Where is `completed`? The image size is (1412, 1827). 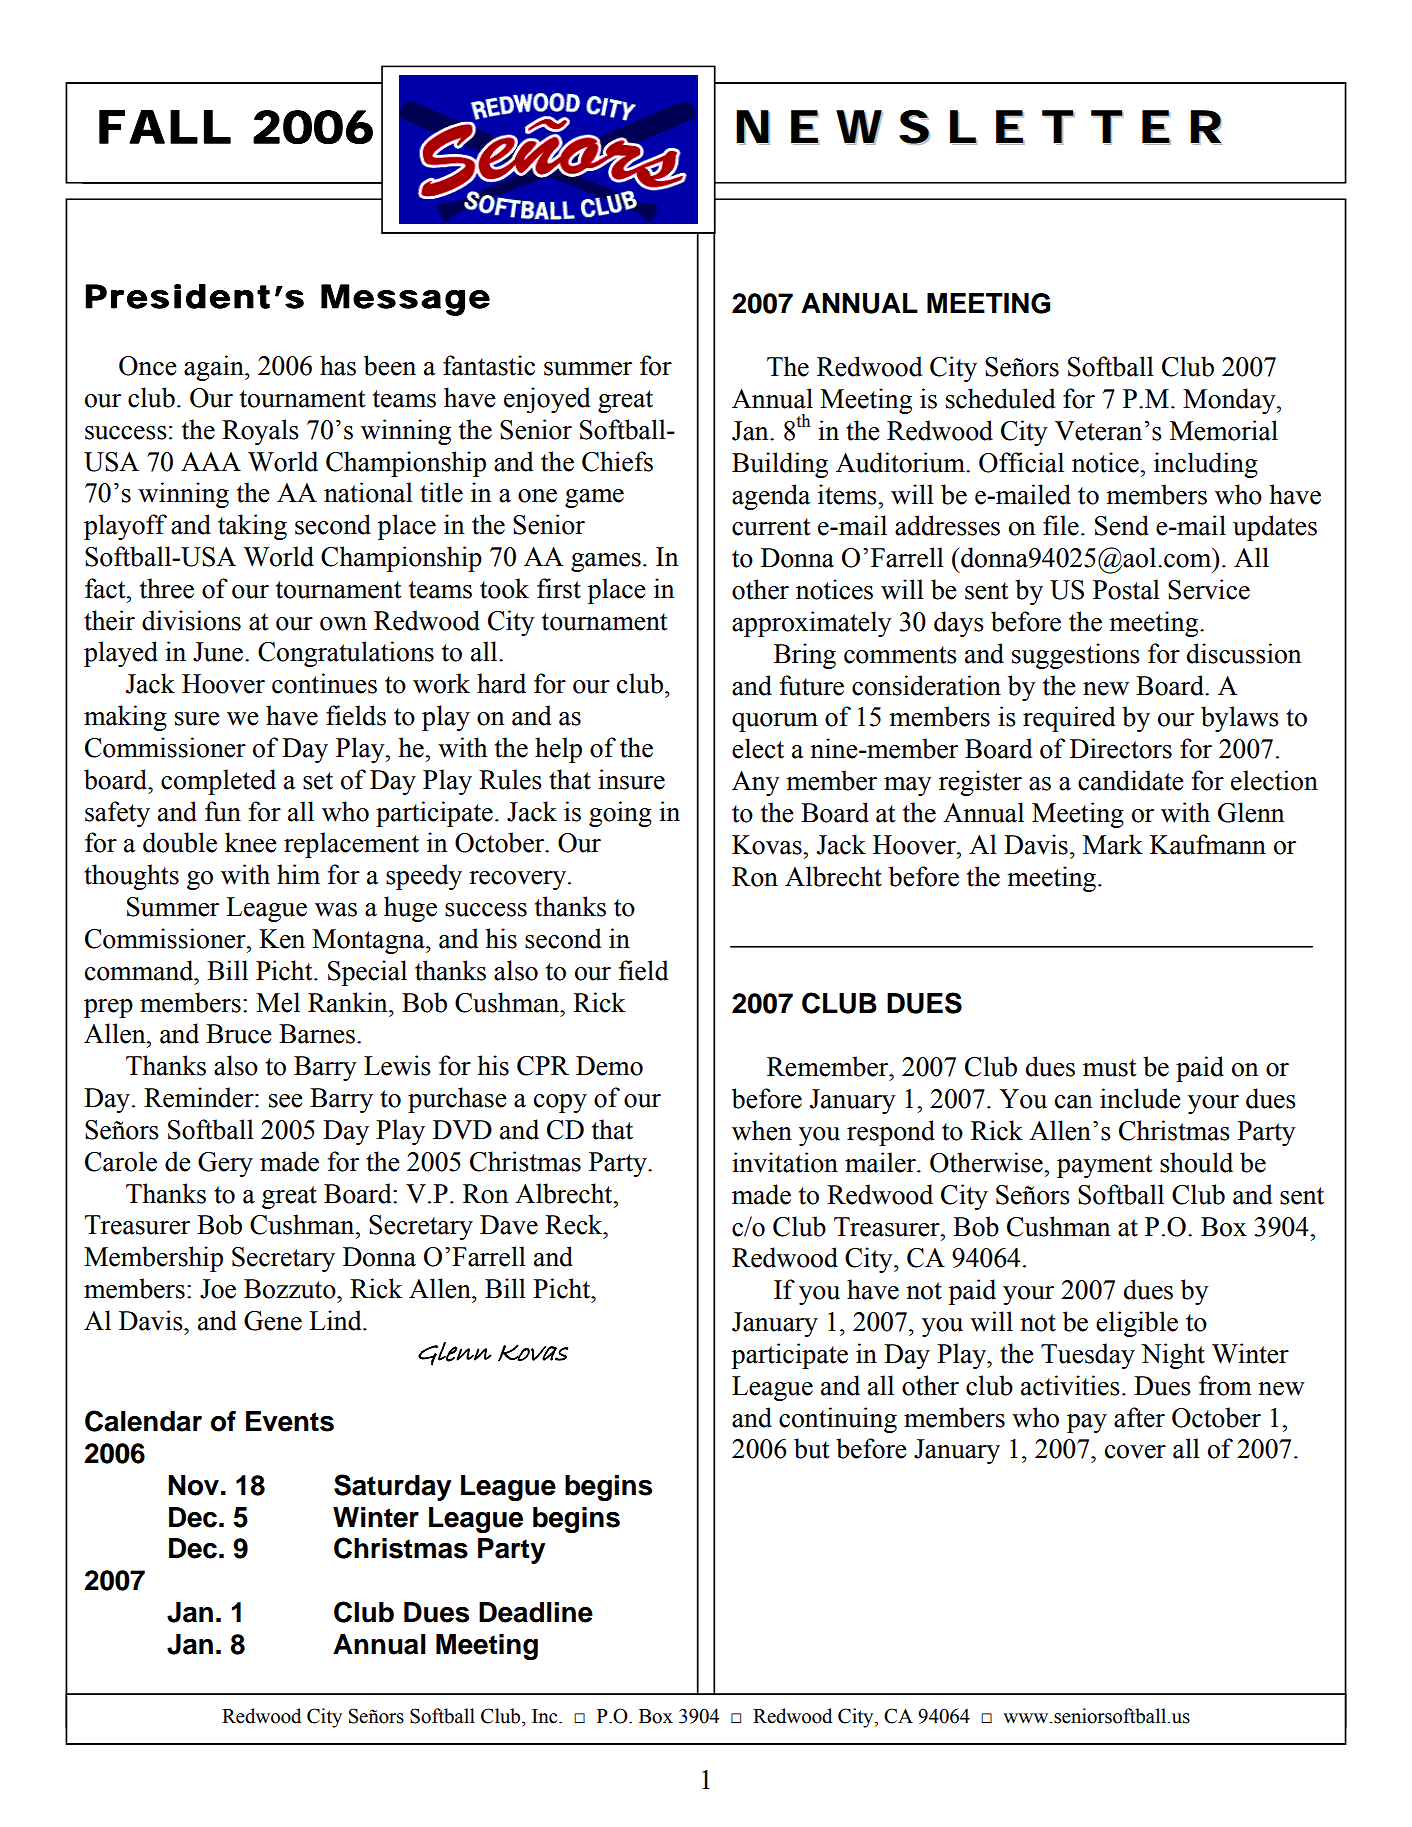 completed is located at coordinates (218, 782).
